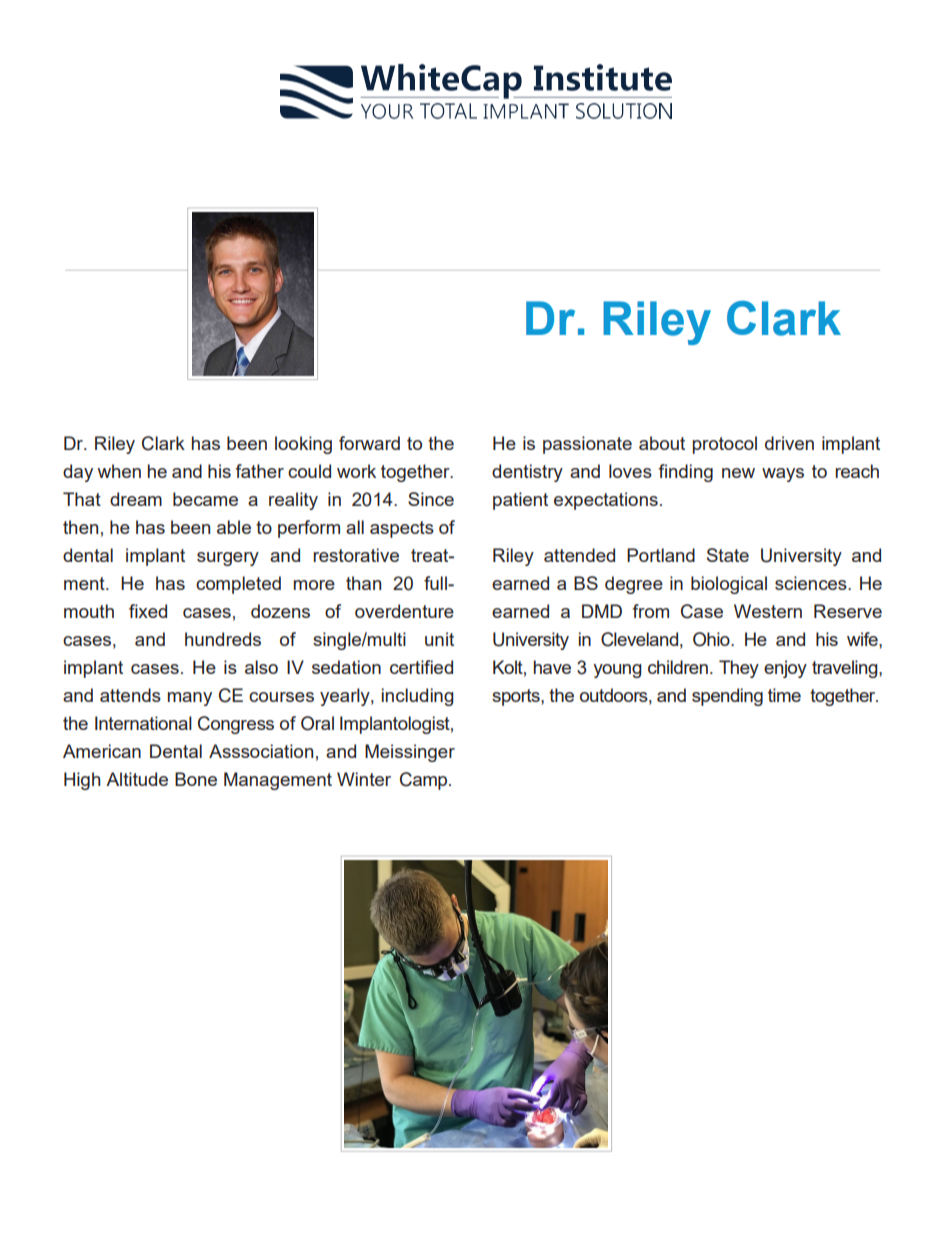  Describe the element at coordinates (439, 639) in the screenshot. I see `unit` at that location.
